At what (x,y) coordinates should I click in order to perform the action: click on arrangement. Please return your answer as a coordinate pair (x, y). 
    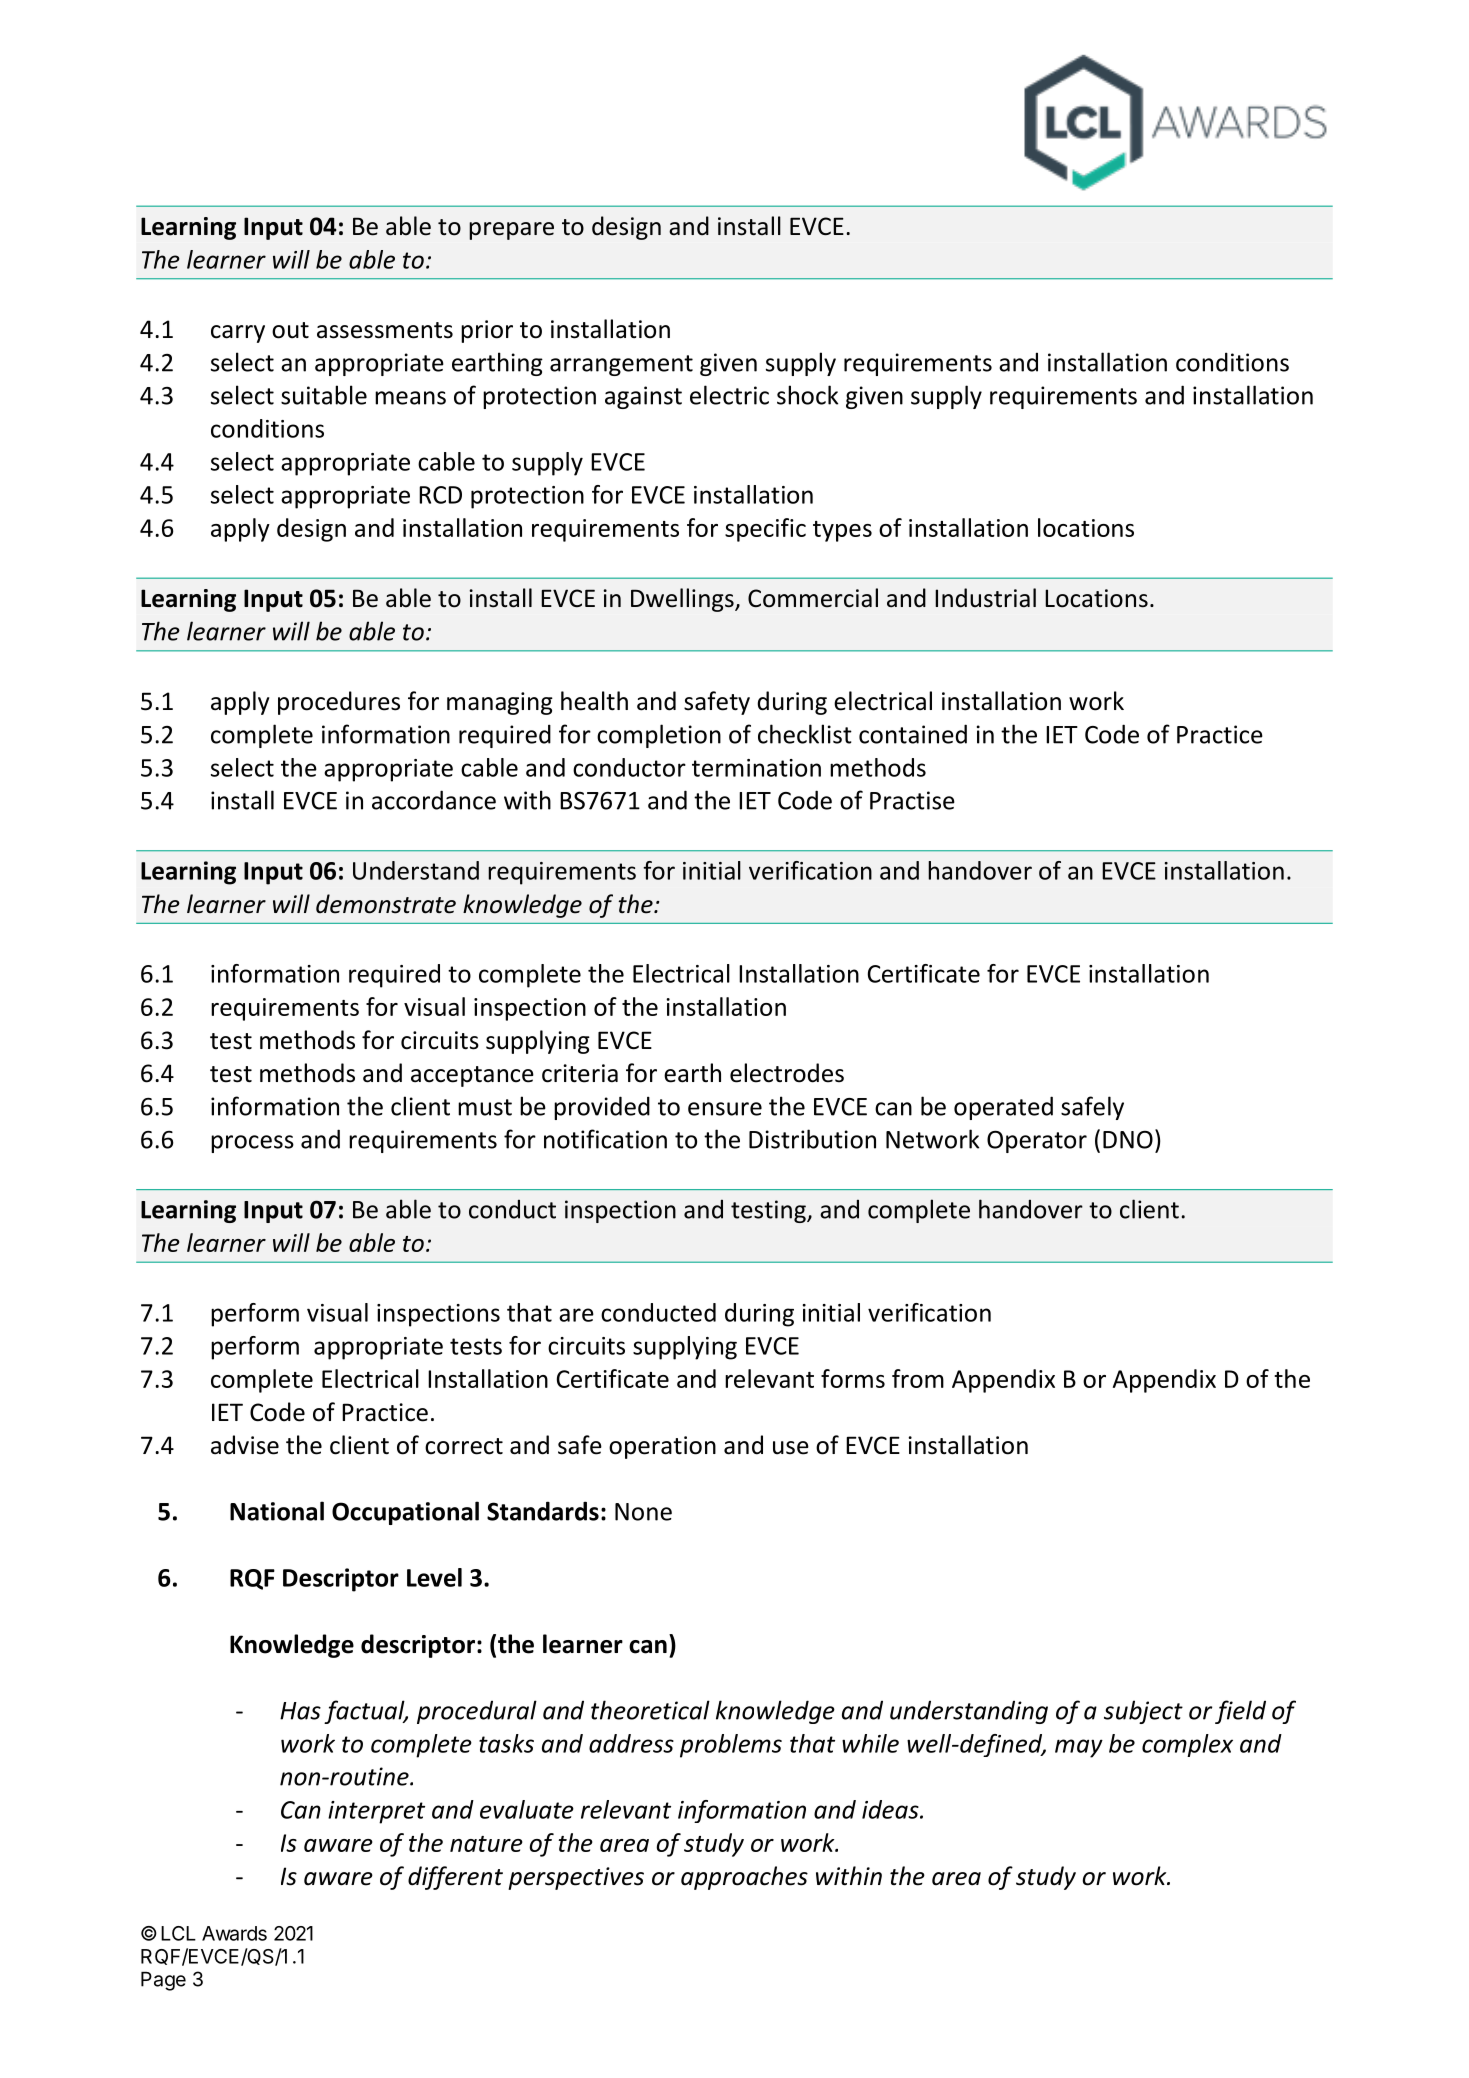
    Looking at the image, I should click on (621, 365).
